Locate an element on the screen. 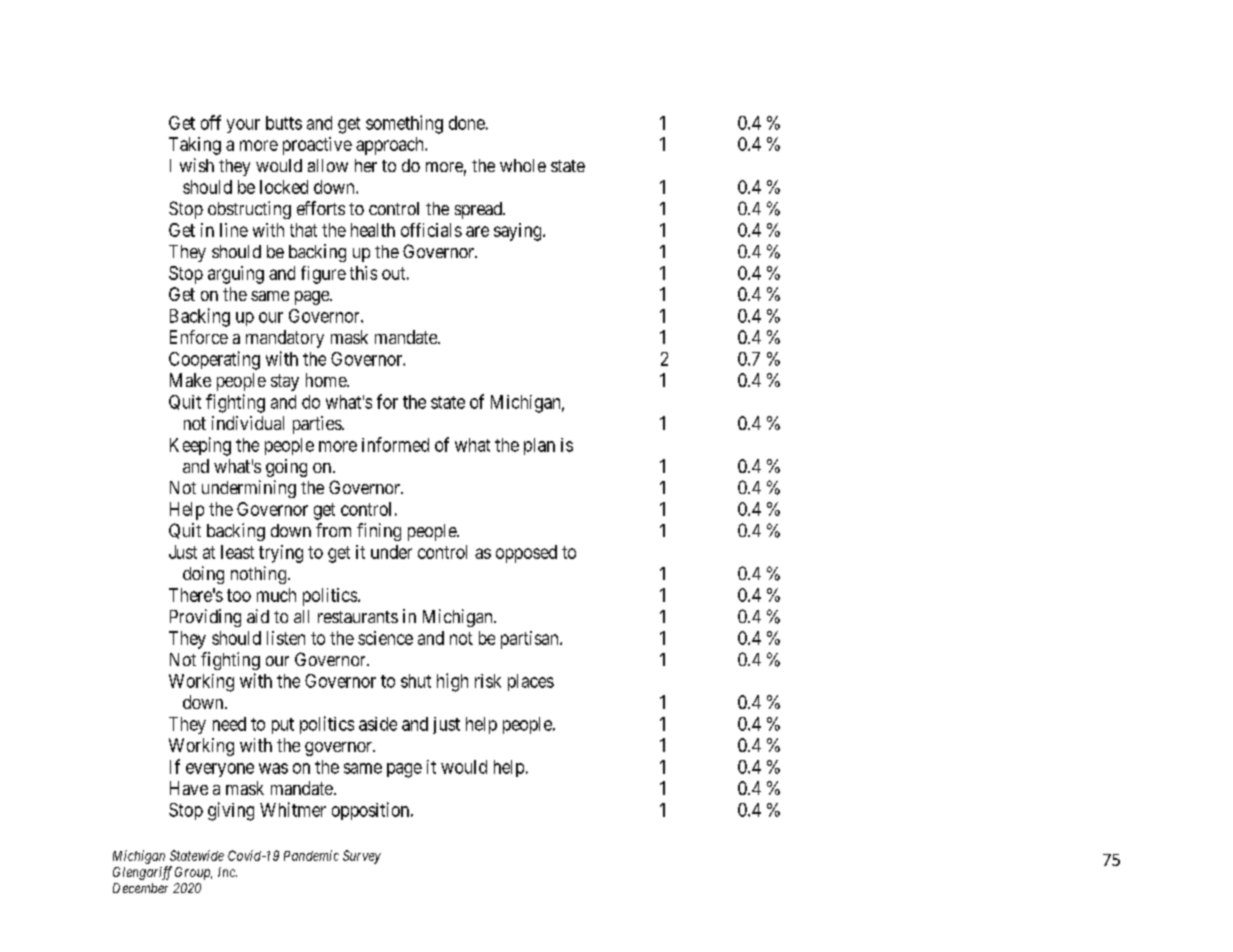 This screenshot has height=952, width=1233. Group is located at coordinates (193, 873).
